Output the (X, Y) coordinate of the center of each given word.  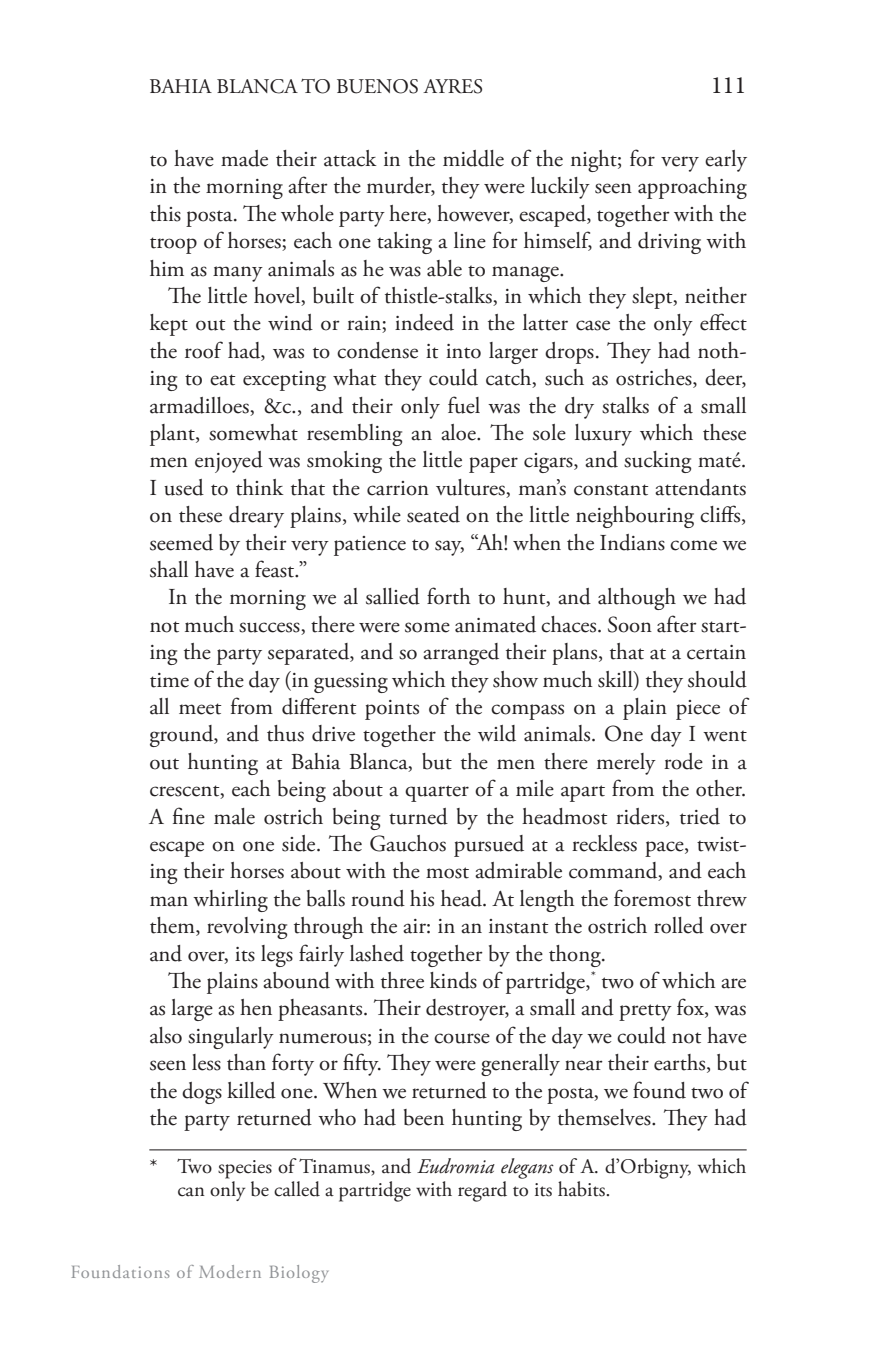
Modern (230, 1271)
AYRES (452, 86)
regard (482, 1191)
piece (698, 710)
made (244, 158)
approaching (692, 188)
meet (200, 709)
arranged (461, 654)
